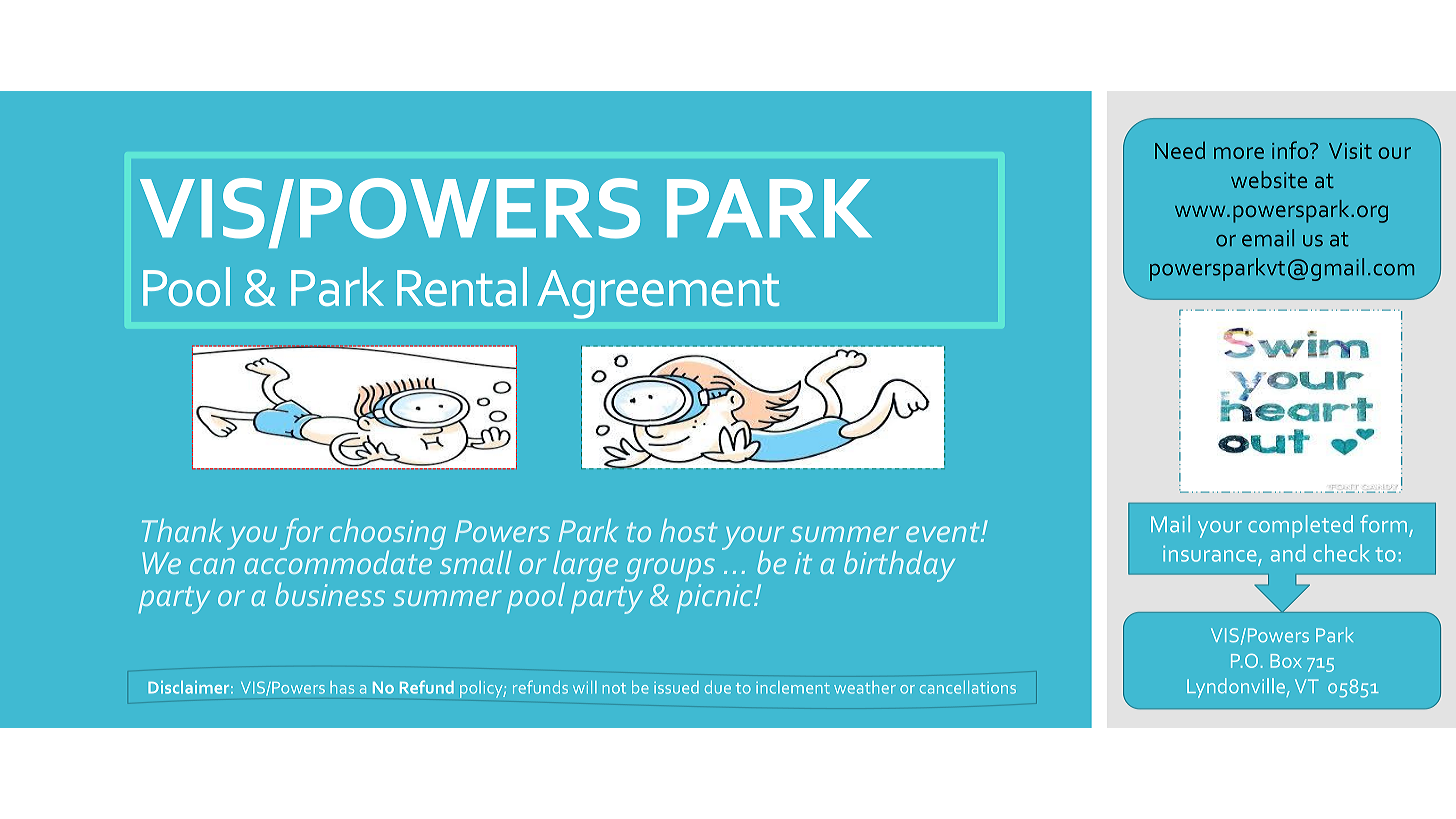 This image has height=819, width=1456. Describe the element at coordinates (1300, 526) in the image. I see `completed` at that location.
